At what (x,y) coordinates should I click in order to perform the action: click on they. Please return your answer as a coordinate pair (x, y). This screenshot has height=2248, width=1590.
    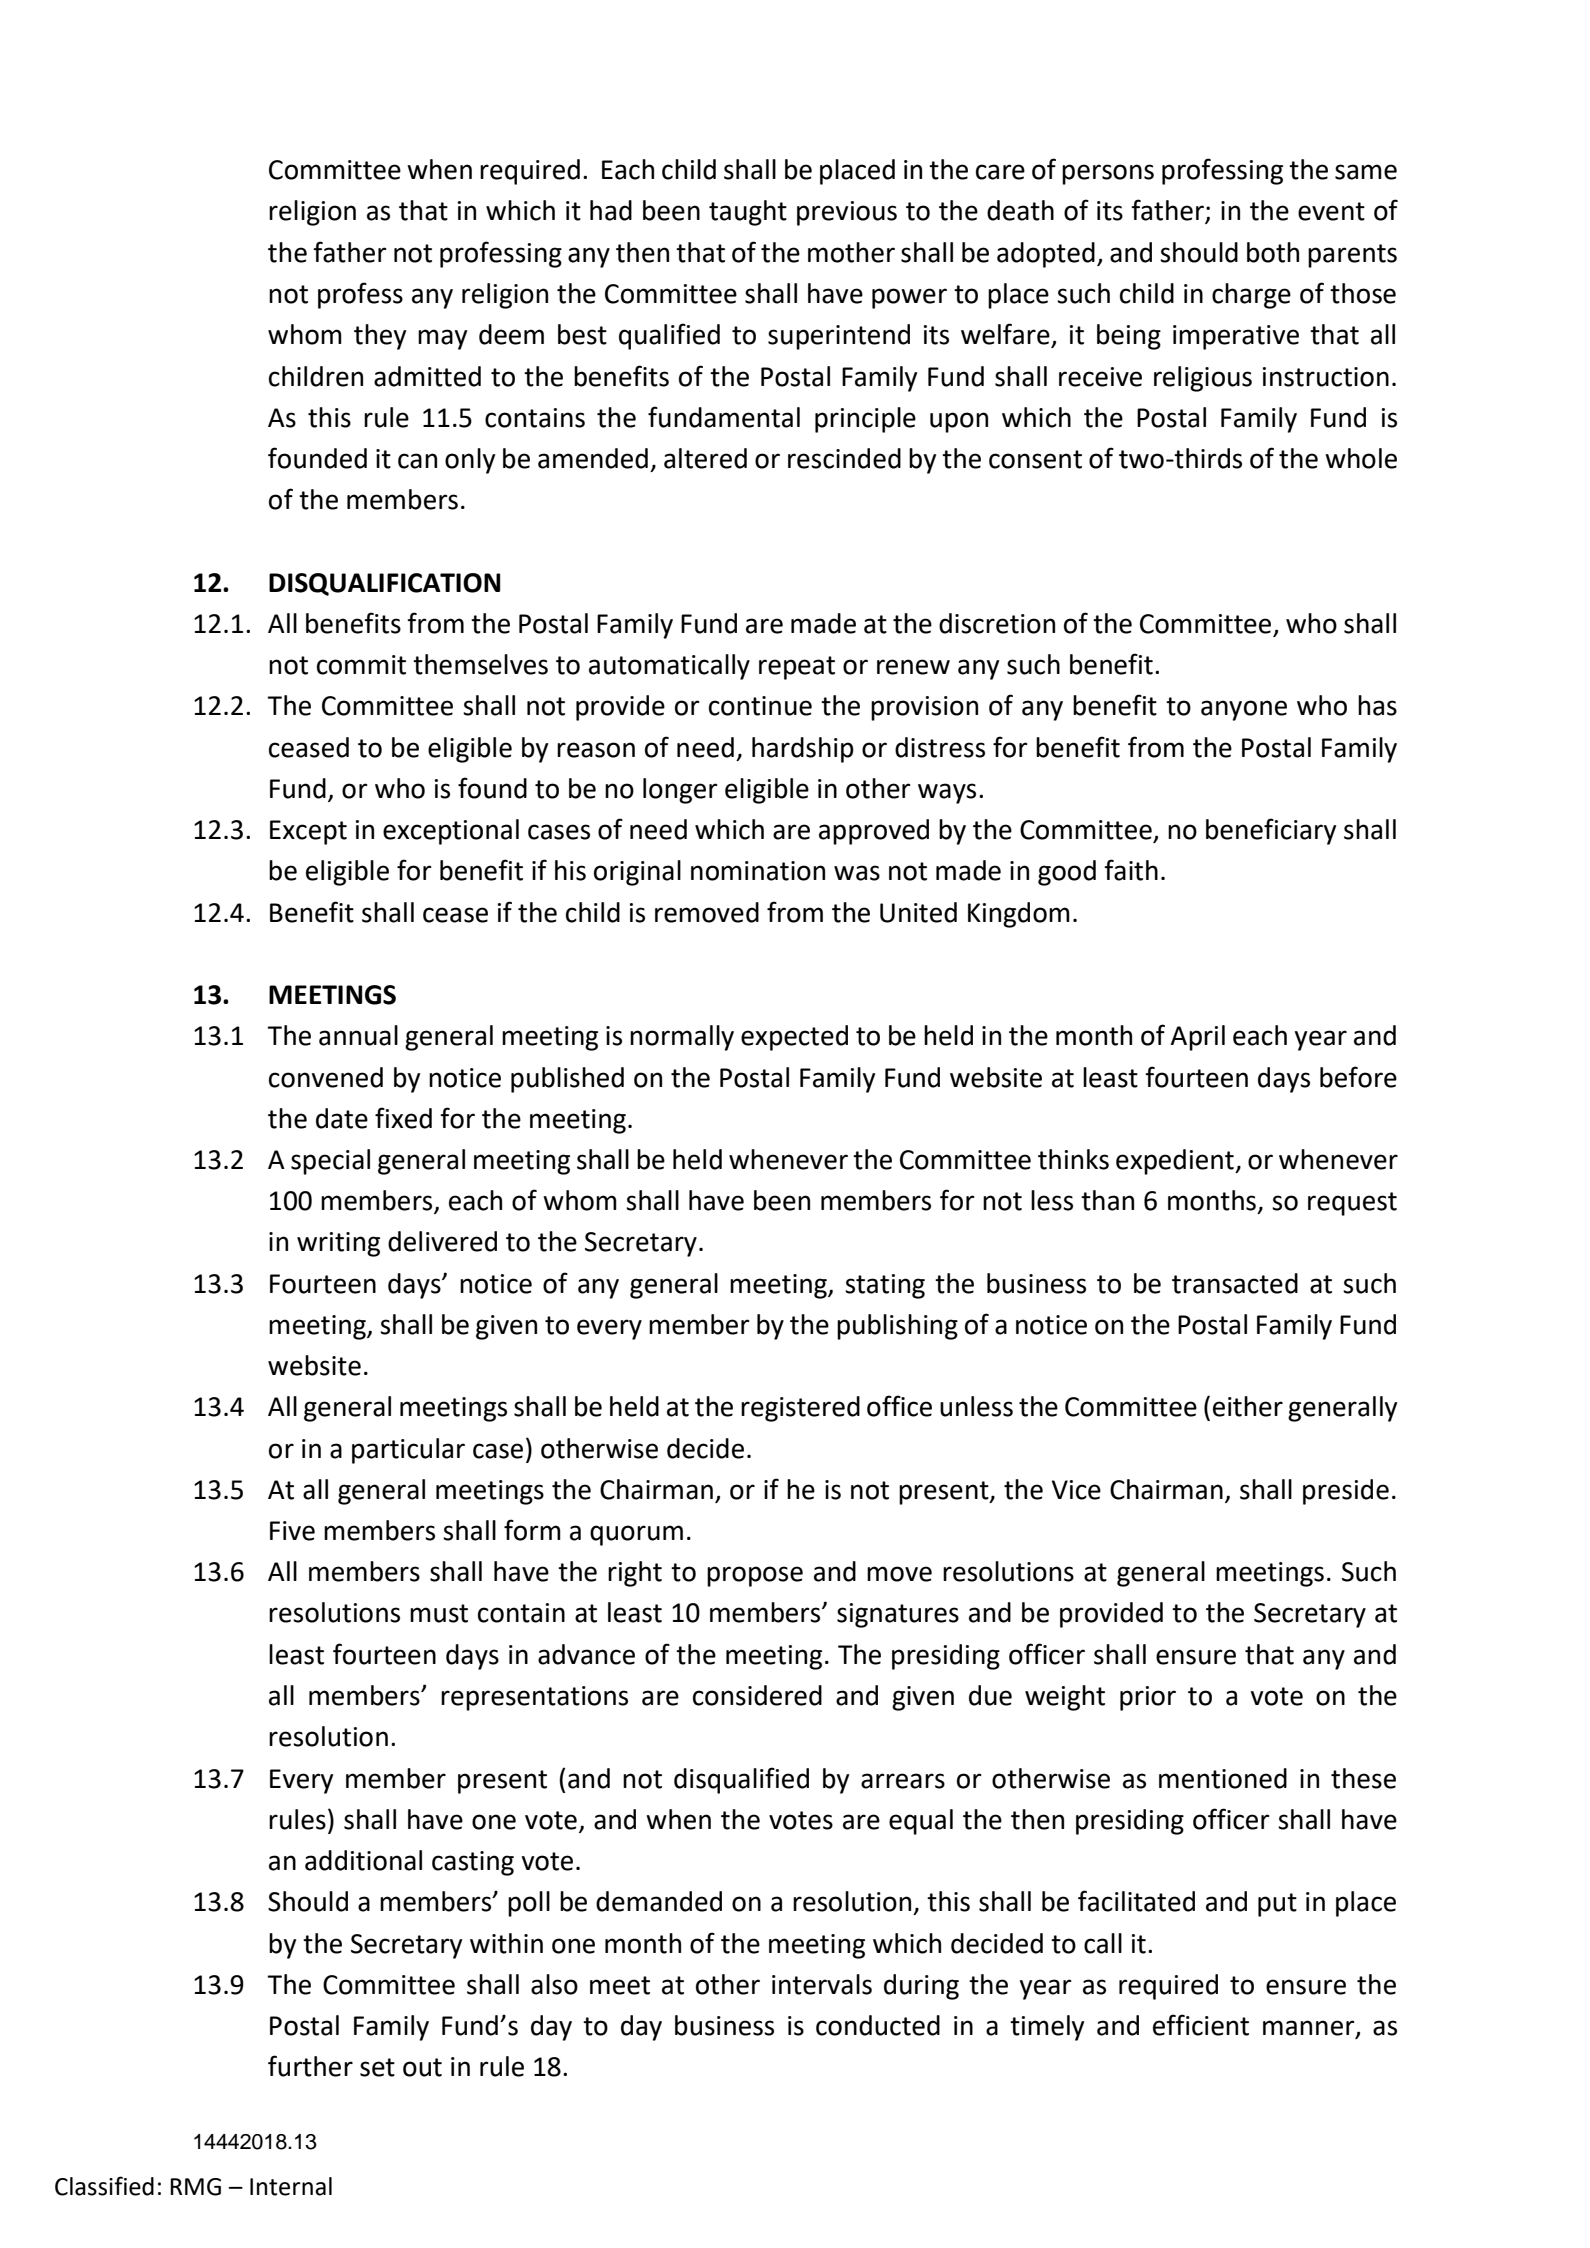
    Looking at the image, I should click on (380, 337).
